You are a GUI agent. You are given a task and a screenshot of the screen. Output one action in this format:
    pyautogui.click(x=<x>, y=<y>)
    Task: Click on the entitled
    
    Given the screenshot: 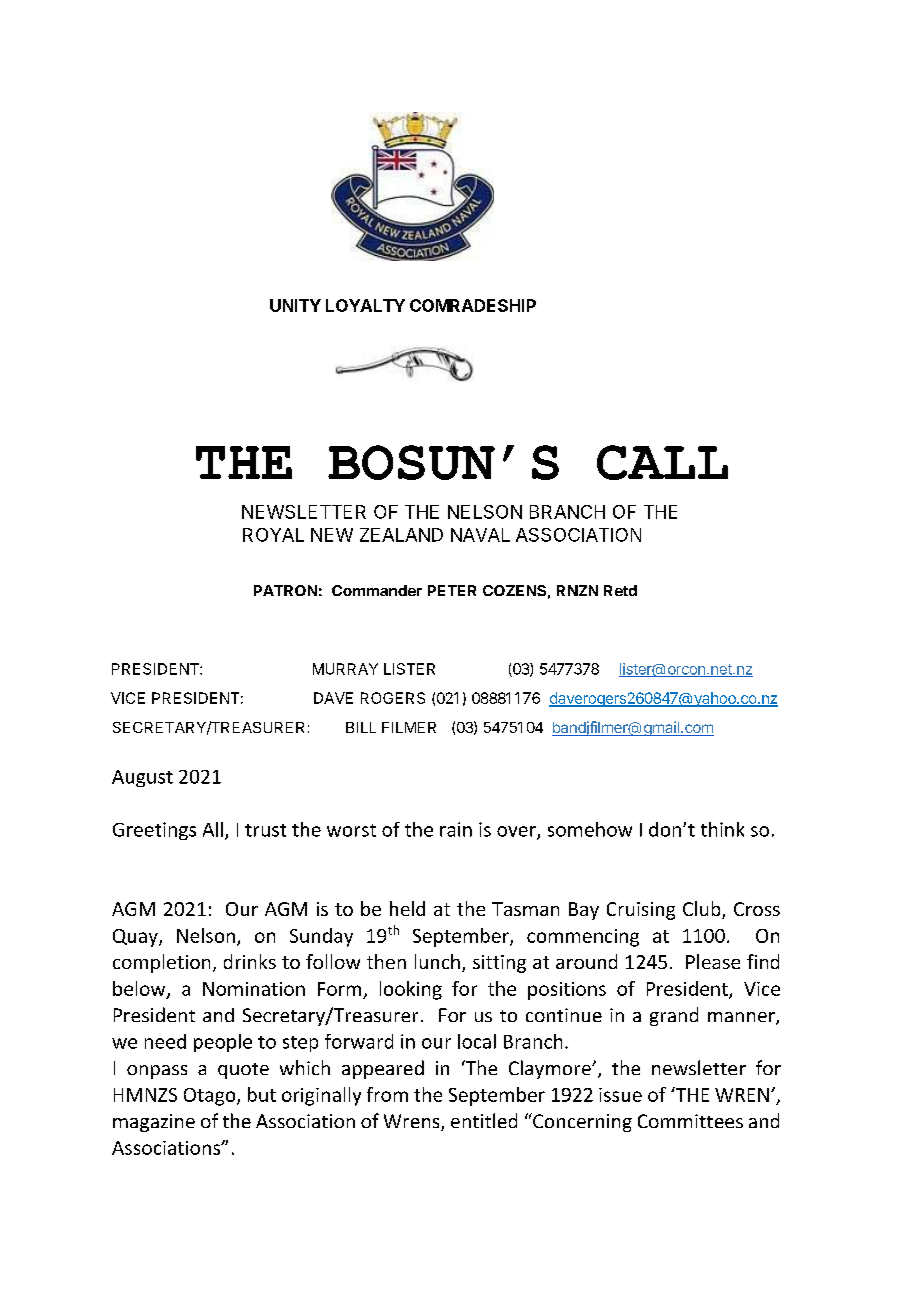 What is the action you would take?
    pyautogui.click(x=484, y=1120)
